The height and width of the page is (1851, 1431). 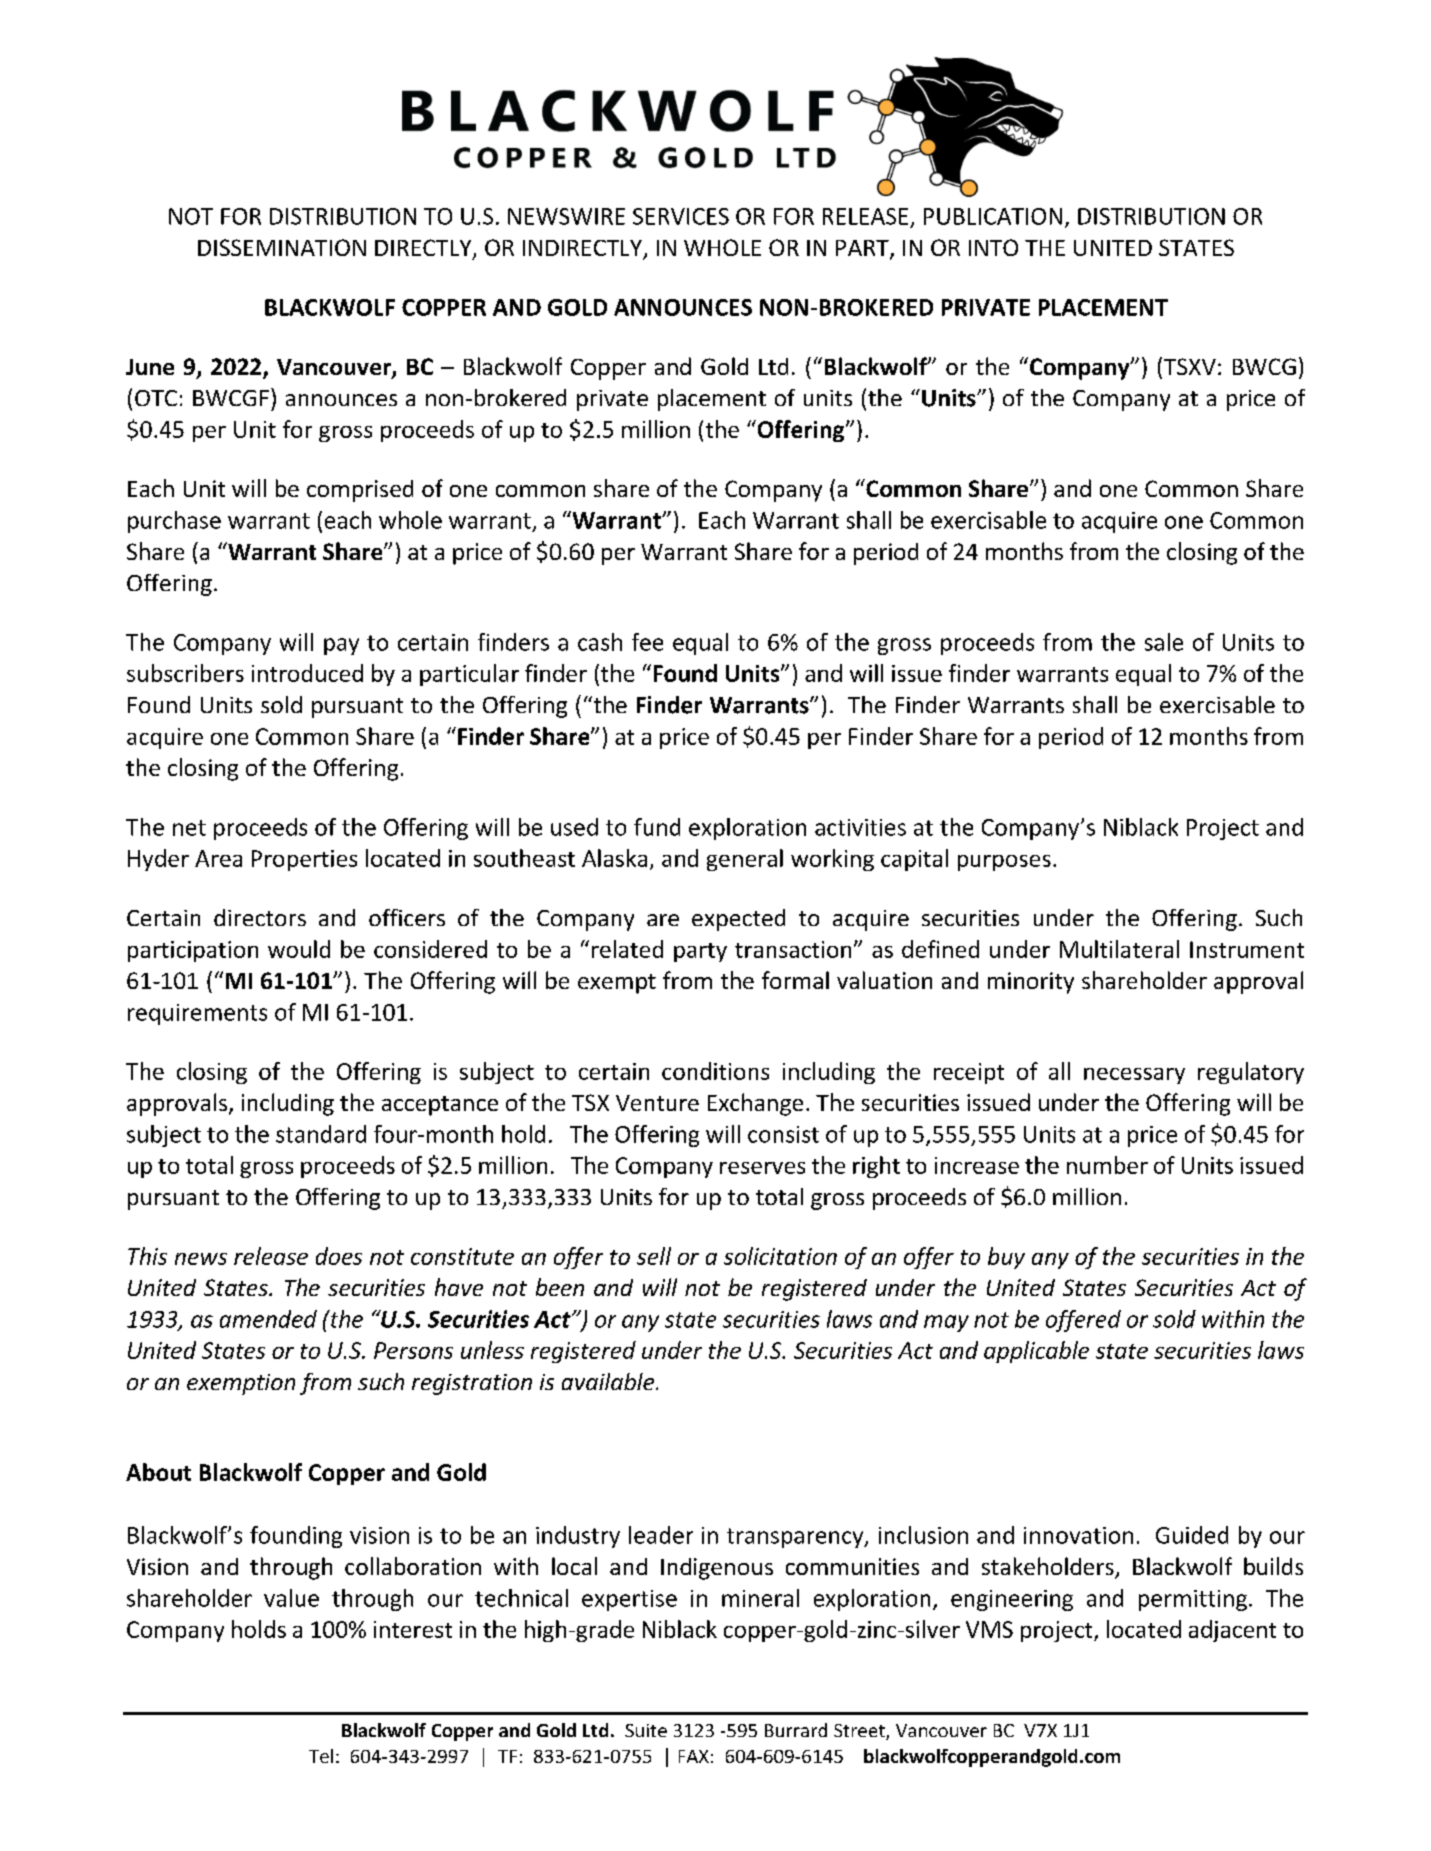 What do you see at coordinates (993, 247) in the page?
I see `INTO` at bounding box center [993, 247].
